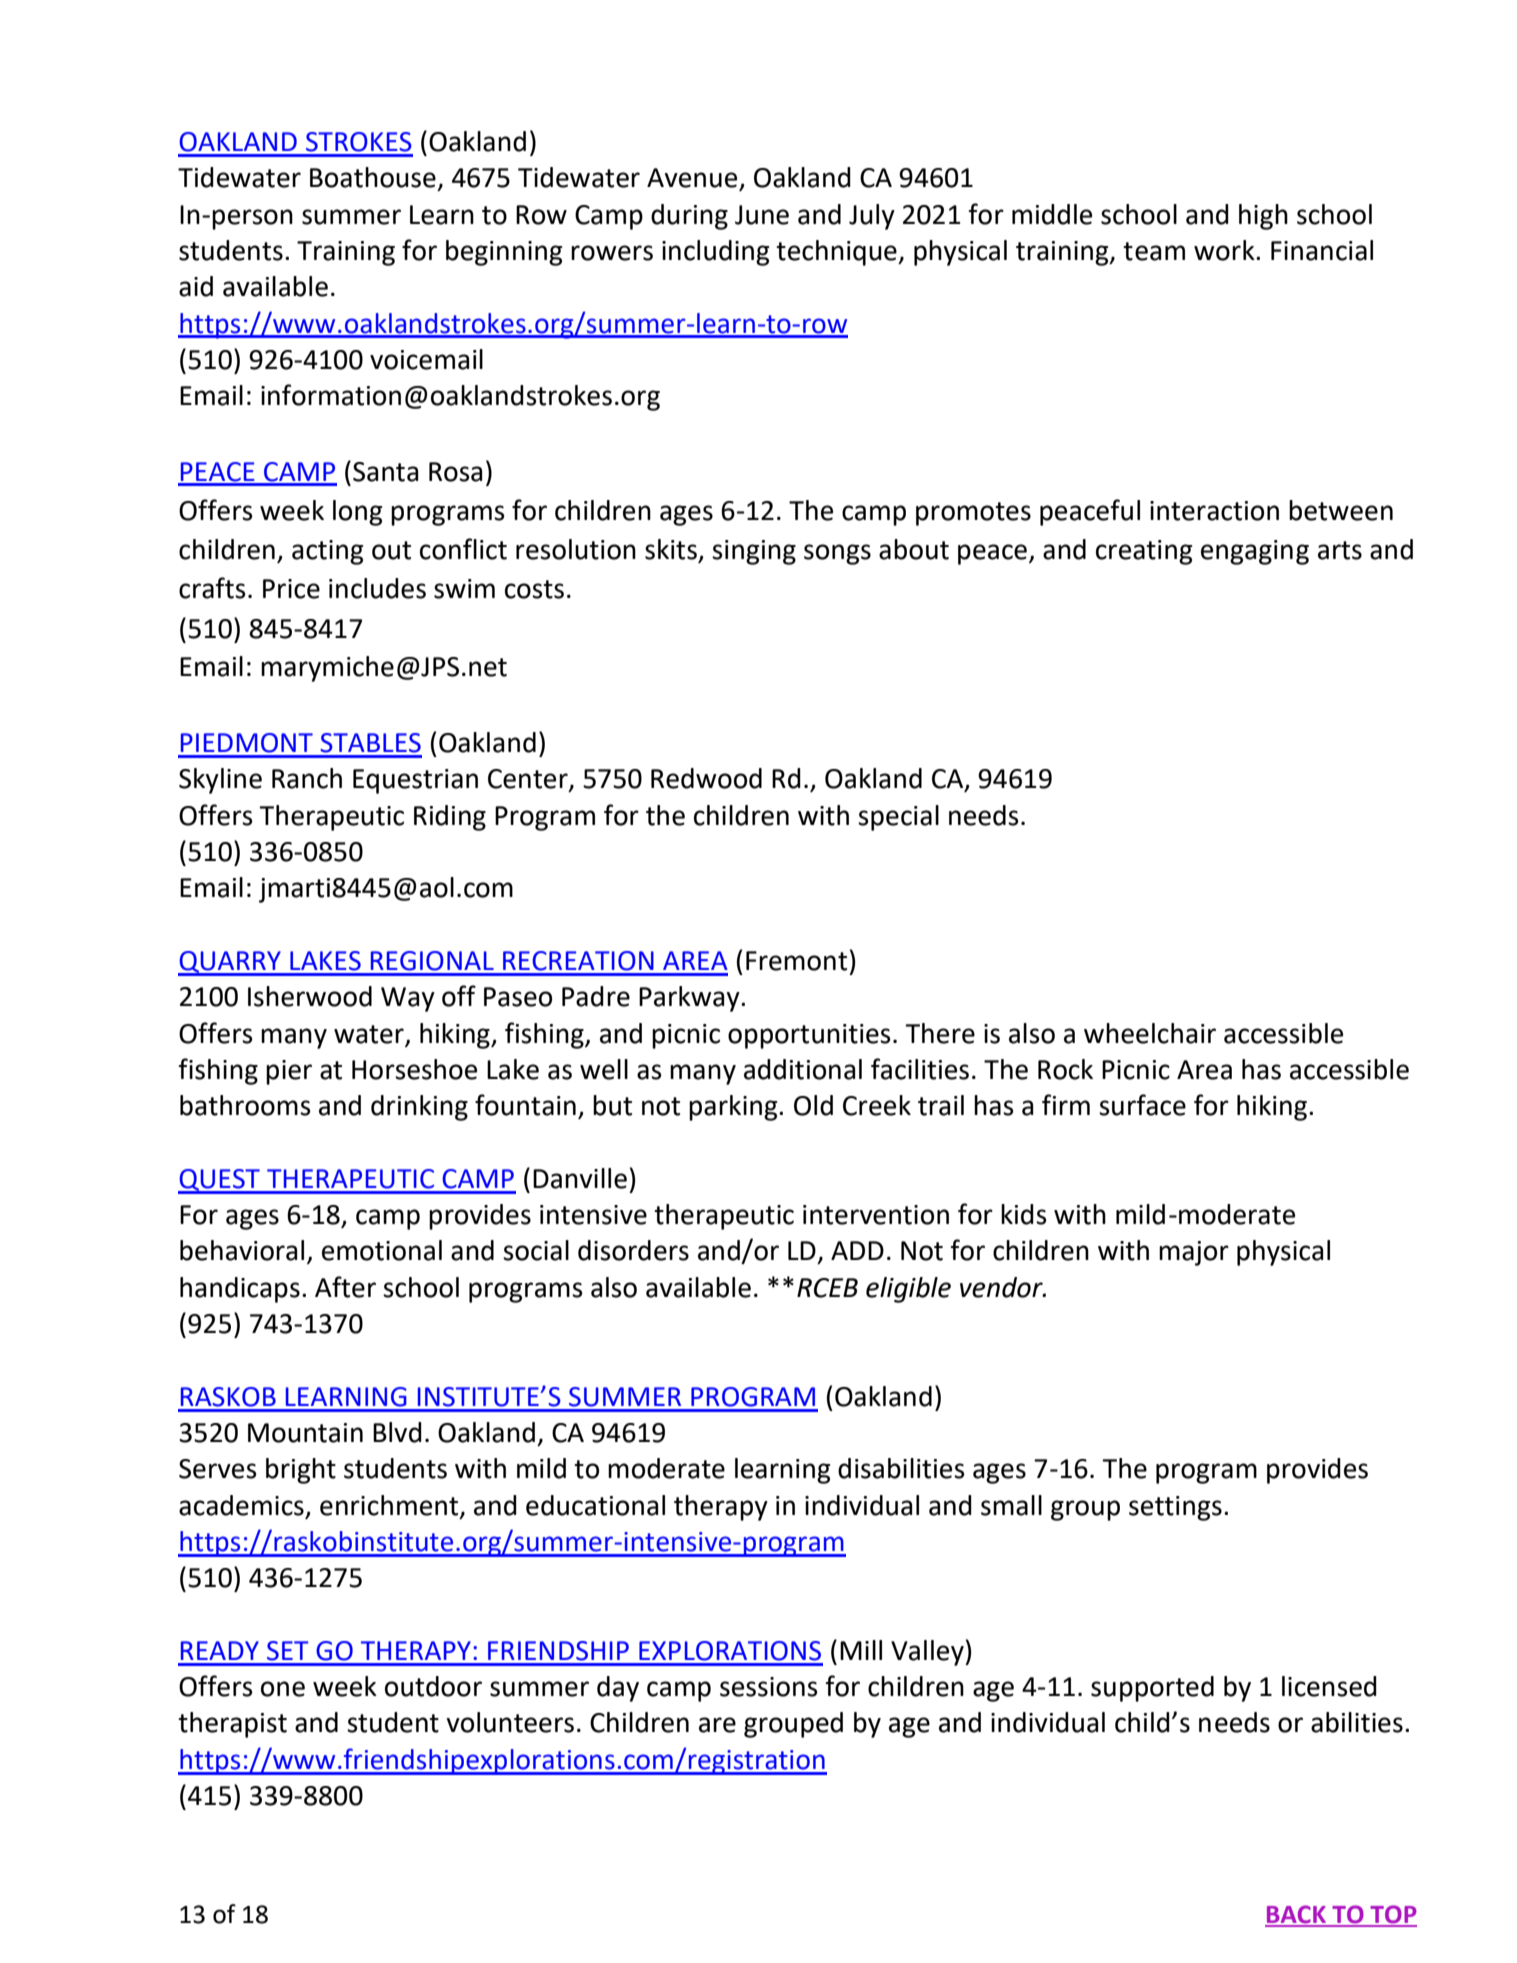 This screenshot has height=1963, width=1517. What do you see at coordinates (196, 286) in the screenshot?
I see `aid` at bounding box center [196, 286].
